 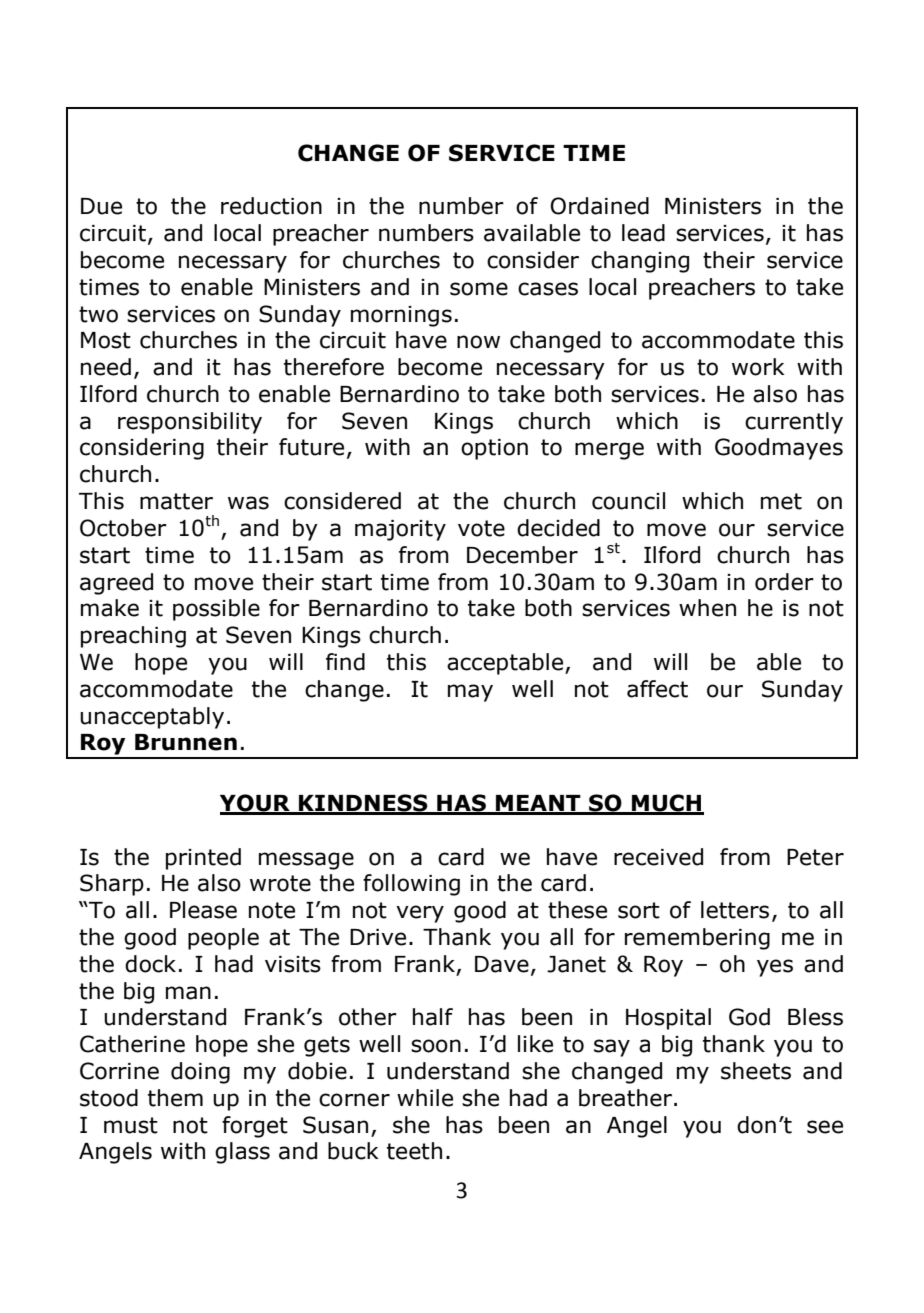 What do you see at coordinates (643, 233) in the screenshot?
I see `lead` at bounding box center [643, 233].
